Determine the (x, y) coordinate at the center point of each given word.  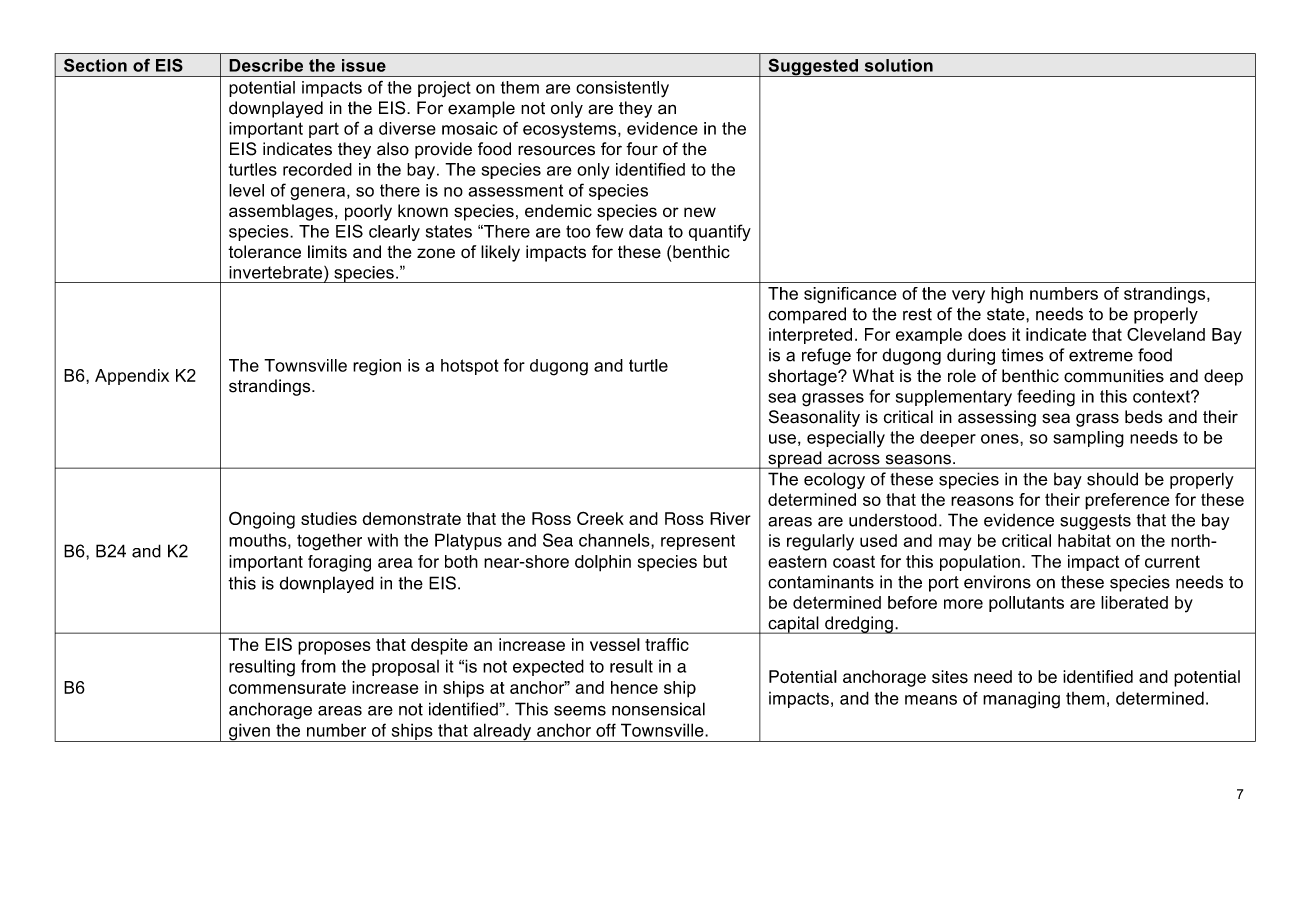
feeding (1046, 398)
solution (899, 65)
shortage (803, 377)
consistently (622, 89)
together (329, 542)
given (249, 732)
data (645, 231)
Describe (266, 65)
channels (615, 541)
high (1007, 295)
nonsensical (658, 709)
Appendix (132, 377)
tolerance (264, 251)
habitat (1084, 540)
